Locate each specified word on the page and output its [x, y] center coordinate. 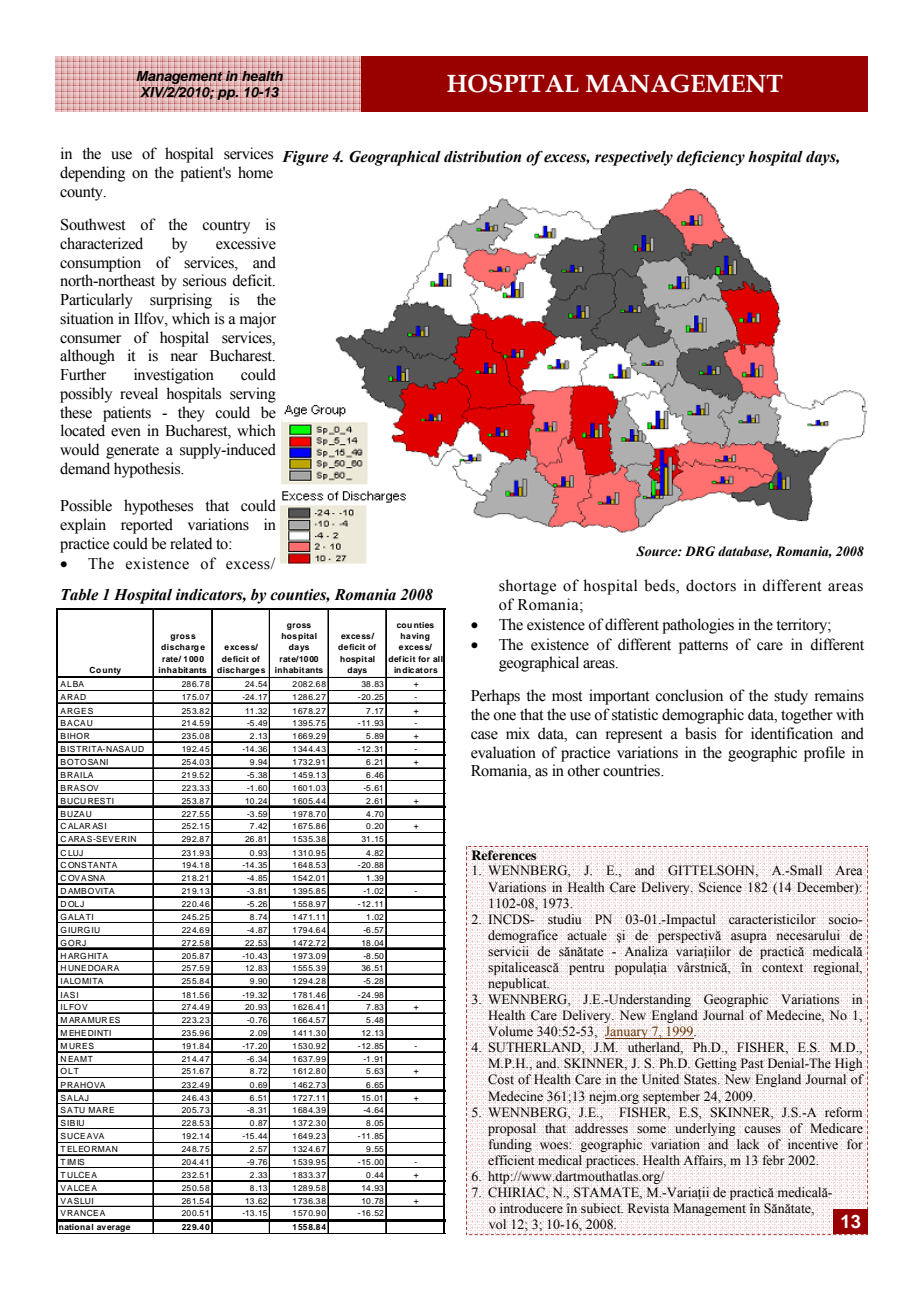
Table [80, 595]
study [791, 697]
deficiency [711, 158]
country [226, 227]
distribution [482, 157]
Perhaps [495, 697]
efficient [511, 1160]
